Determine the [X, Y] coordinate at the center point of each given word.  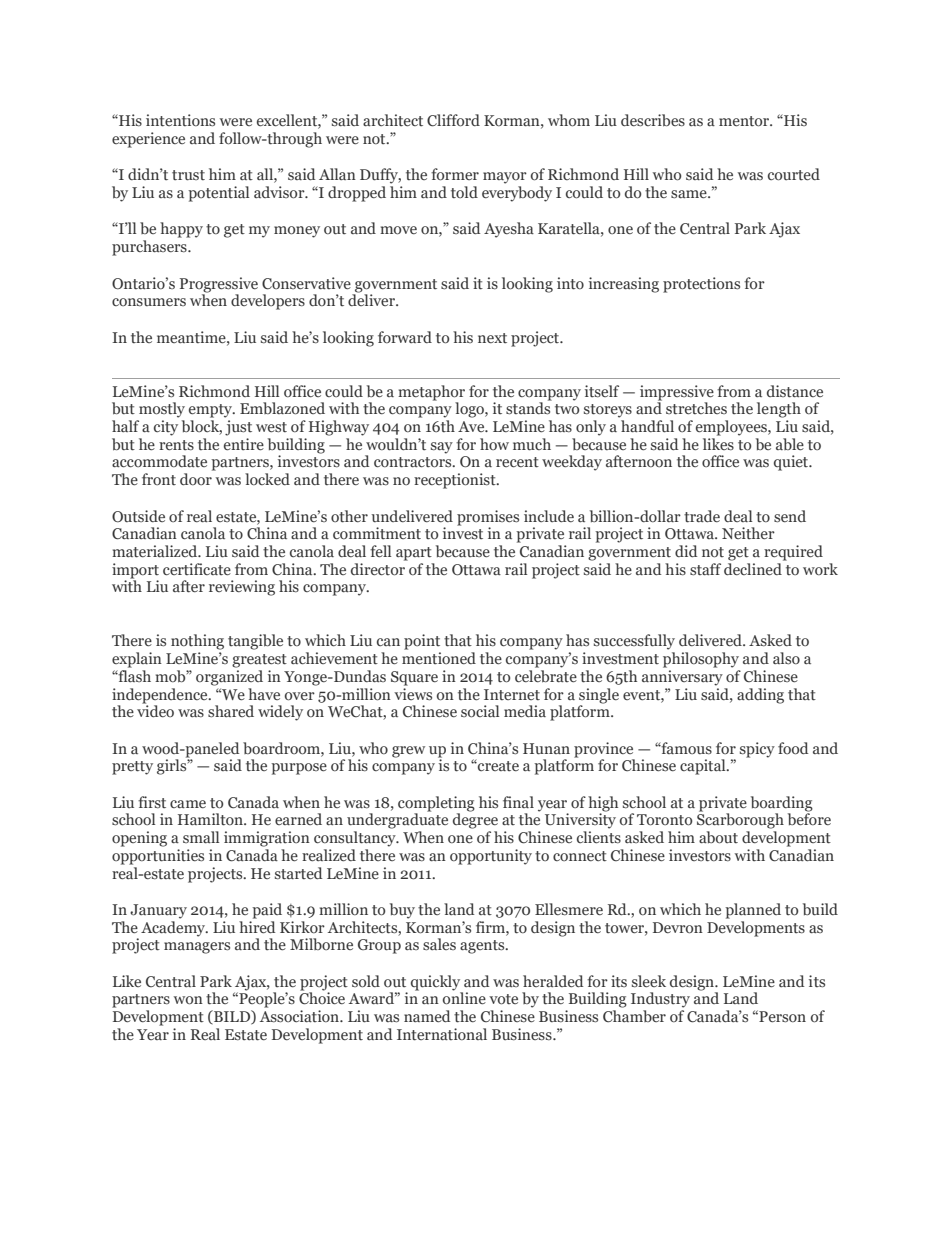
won [188, 1000]
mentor [745, 121]
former [455, 174]
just [238, 428]
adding [760, 696]
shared [231, 711]
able [790, 444]
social [480, 711]
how [494, 444]
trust [188, 175]
